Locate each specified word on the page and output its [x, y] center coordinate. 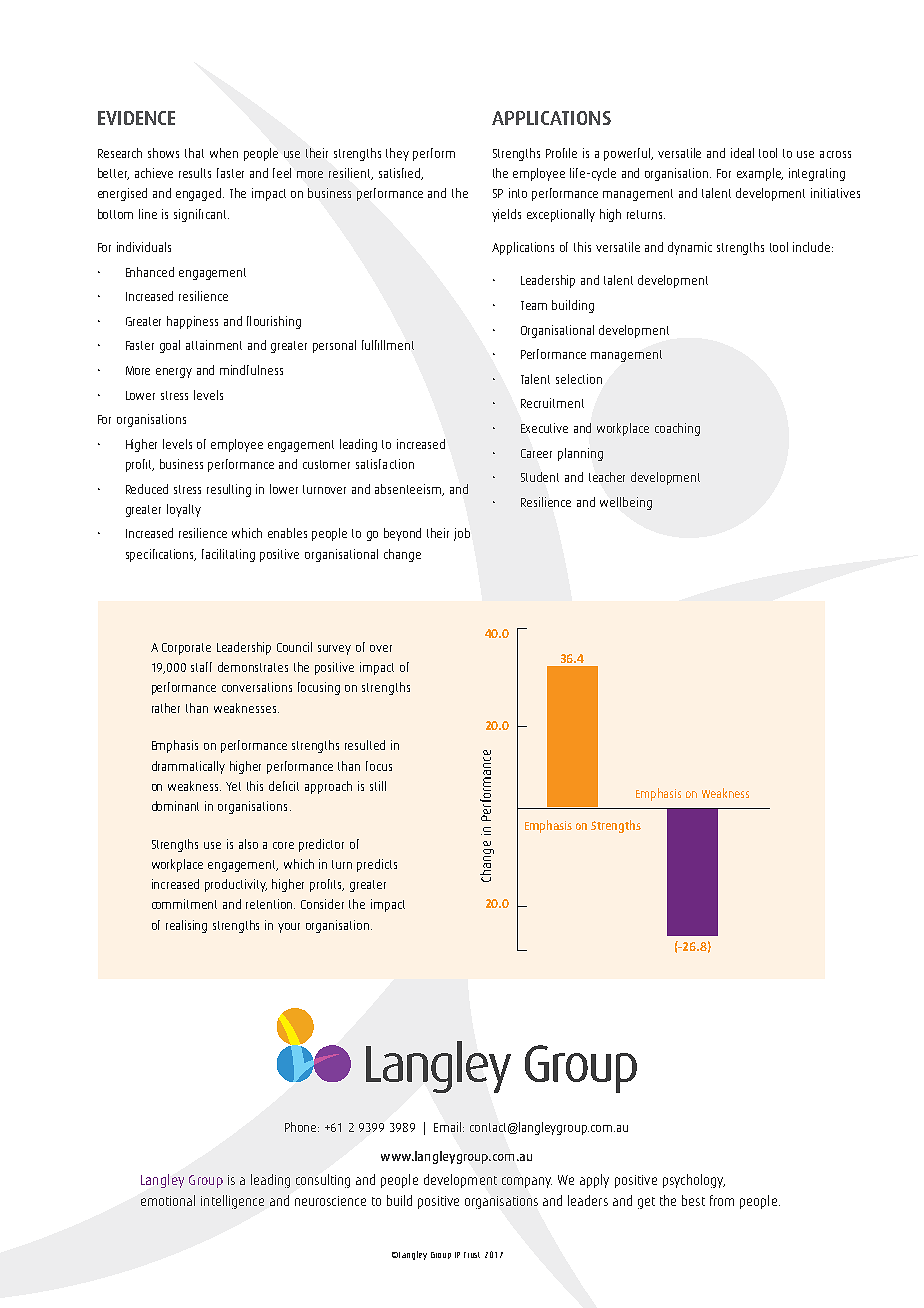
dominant [175, 806]
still [378, 786]
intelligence [232, 1202]
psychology [694, 1181]
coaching [677, 429]
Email [449, 1127]
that [194, 153]
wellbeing [626, 503]
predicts [377, 865]
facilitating [228, 555]
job [462, 534]
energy [174, 373]
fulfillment [388, 345]
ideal [742, 153]
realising [186, 926]
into [518, 193]
